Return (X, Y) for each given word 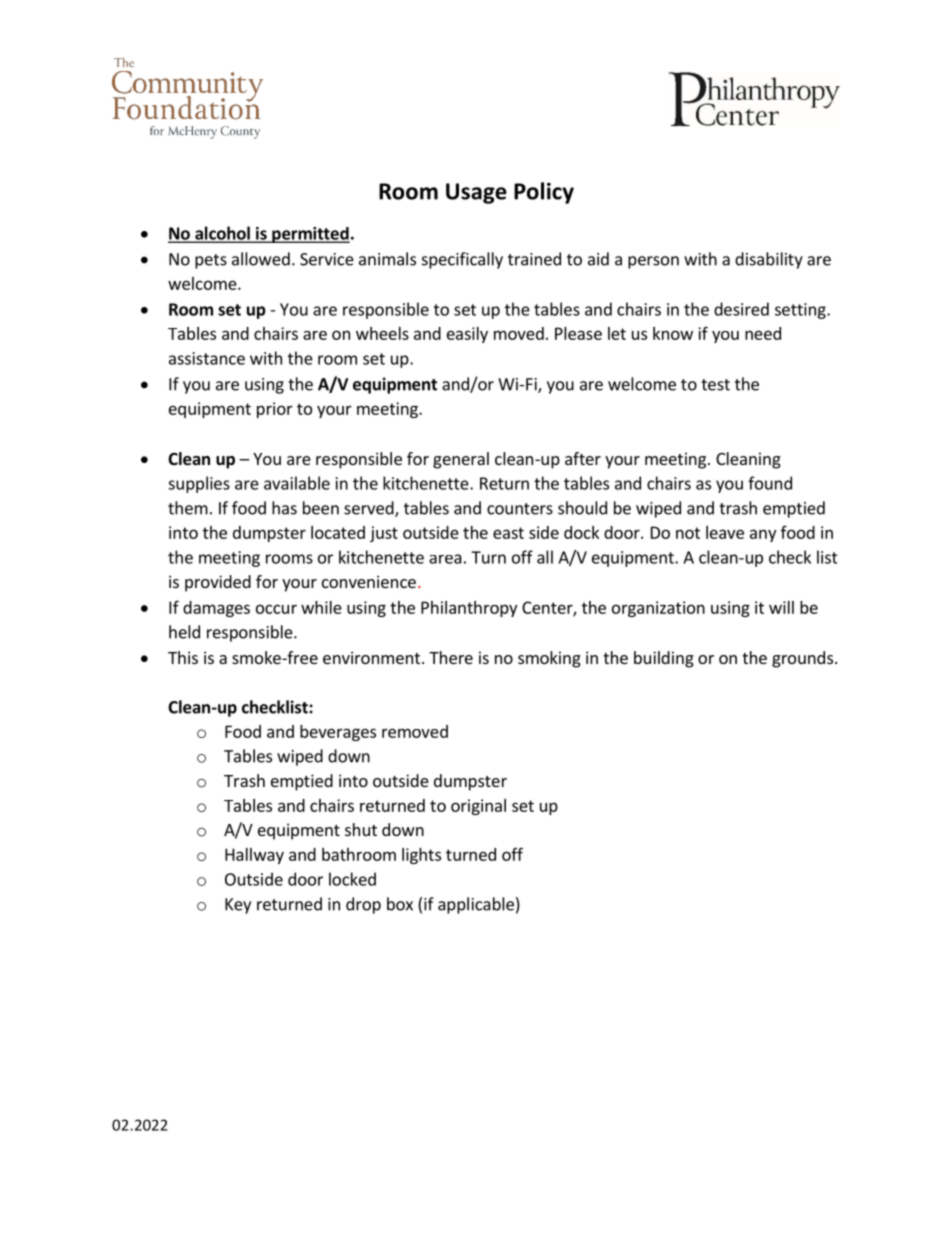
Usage (476, 193)
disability (769, 260)
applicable (476, 905)
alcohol (222, 234)
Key (238, 906)
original (478, 807)
